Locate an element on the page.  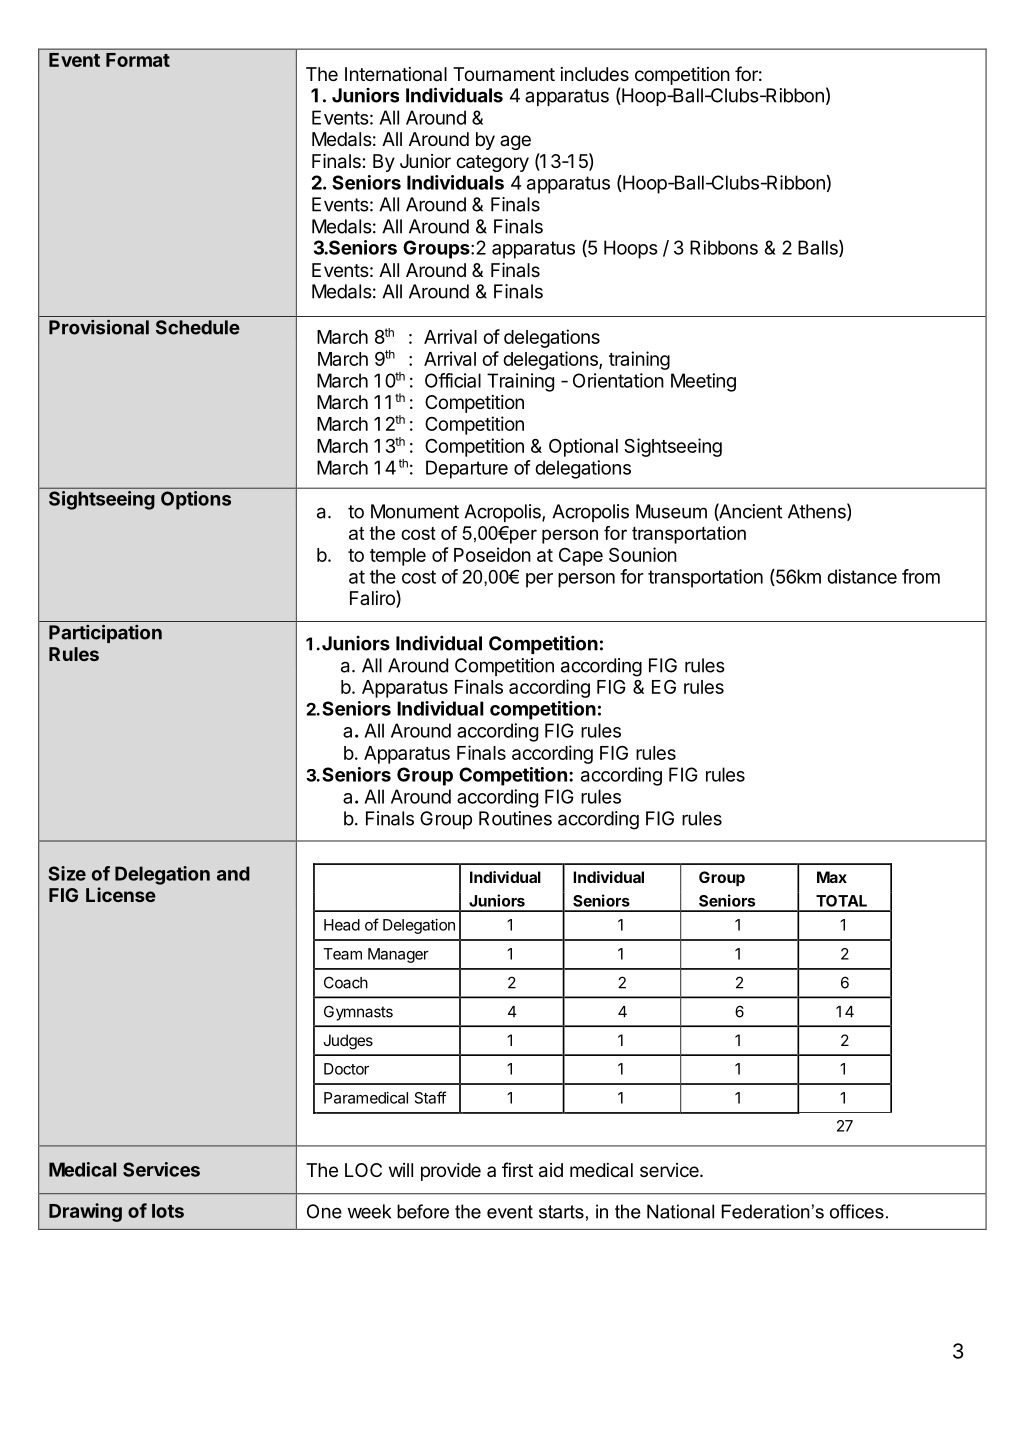
Format is located at coordinates (138, 60).
